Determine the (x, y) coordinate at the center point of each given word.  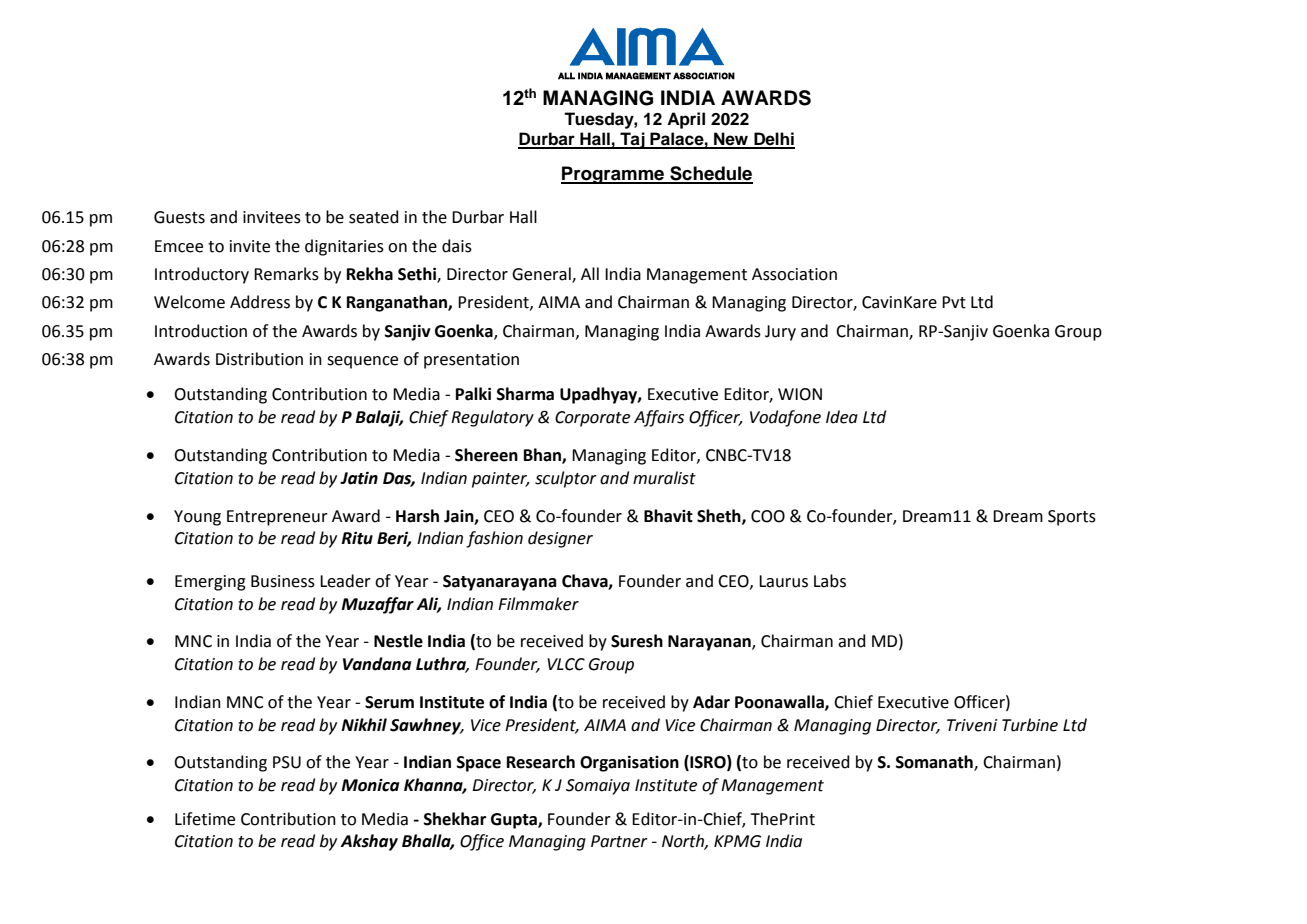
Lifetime (205, 819)
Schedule (710, 174)
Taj (632, 140)
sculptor (566, 479)
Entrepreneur (277, 518)
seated (374, 217)
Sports (1072, 518)
